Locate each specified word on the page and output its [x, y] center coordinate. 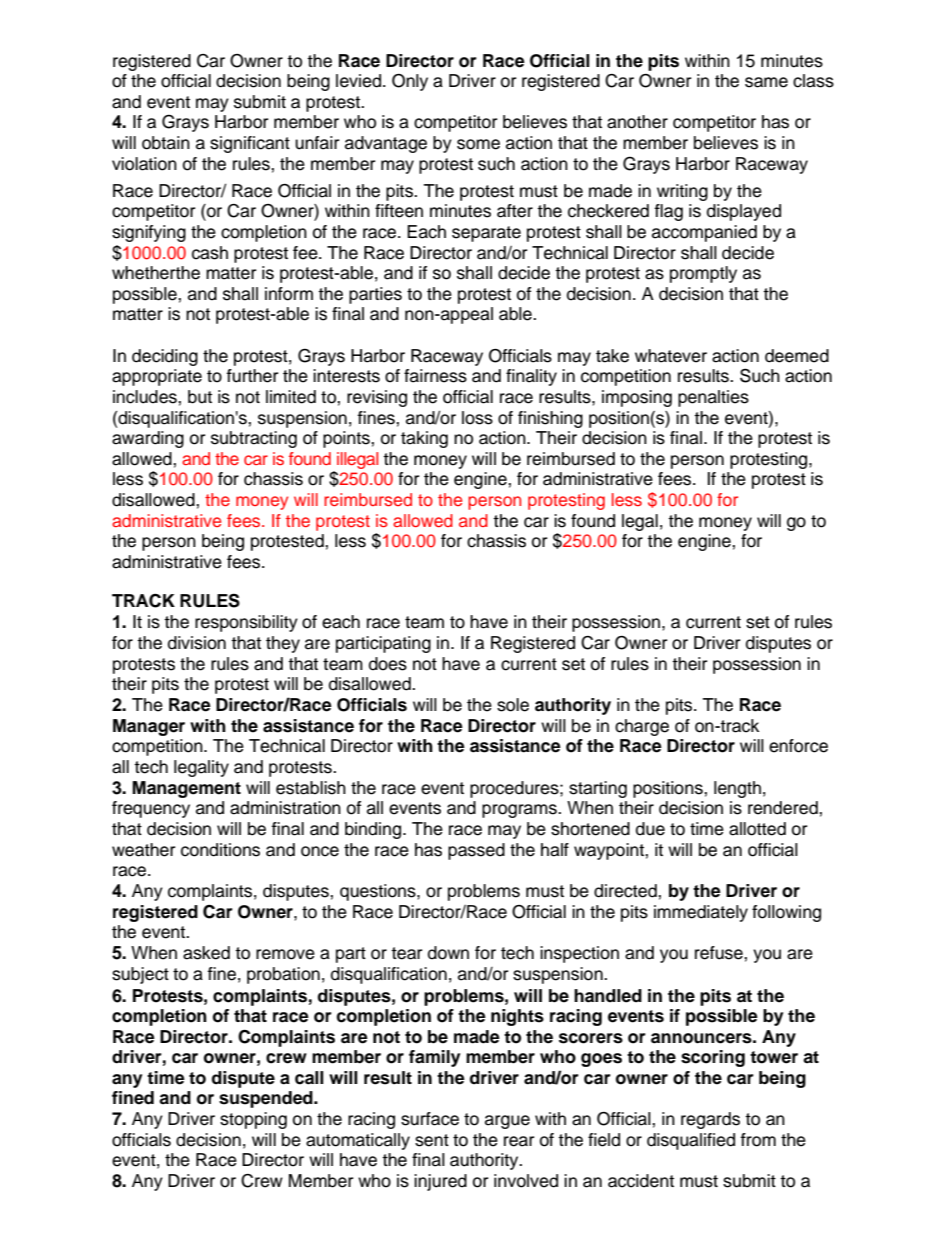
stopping [253, 1120]
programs [520, 811]
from [758, 1140]
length [737, 789]
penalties [713, 398]
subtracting [254, 439]
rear [519, 1141]
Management [186, 789]
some [478, 144]
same [766, 82]
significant [250, 144]
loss [477, 418]
